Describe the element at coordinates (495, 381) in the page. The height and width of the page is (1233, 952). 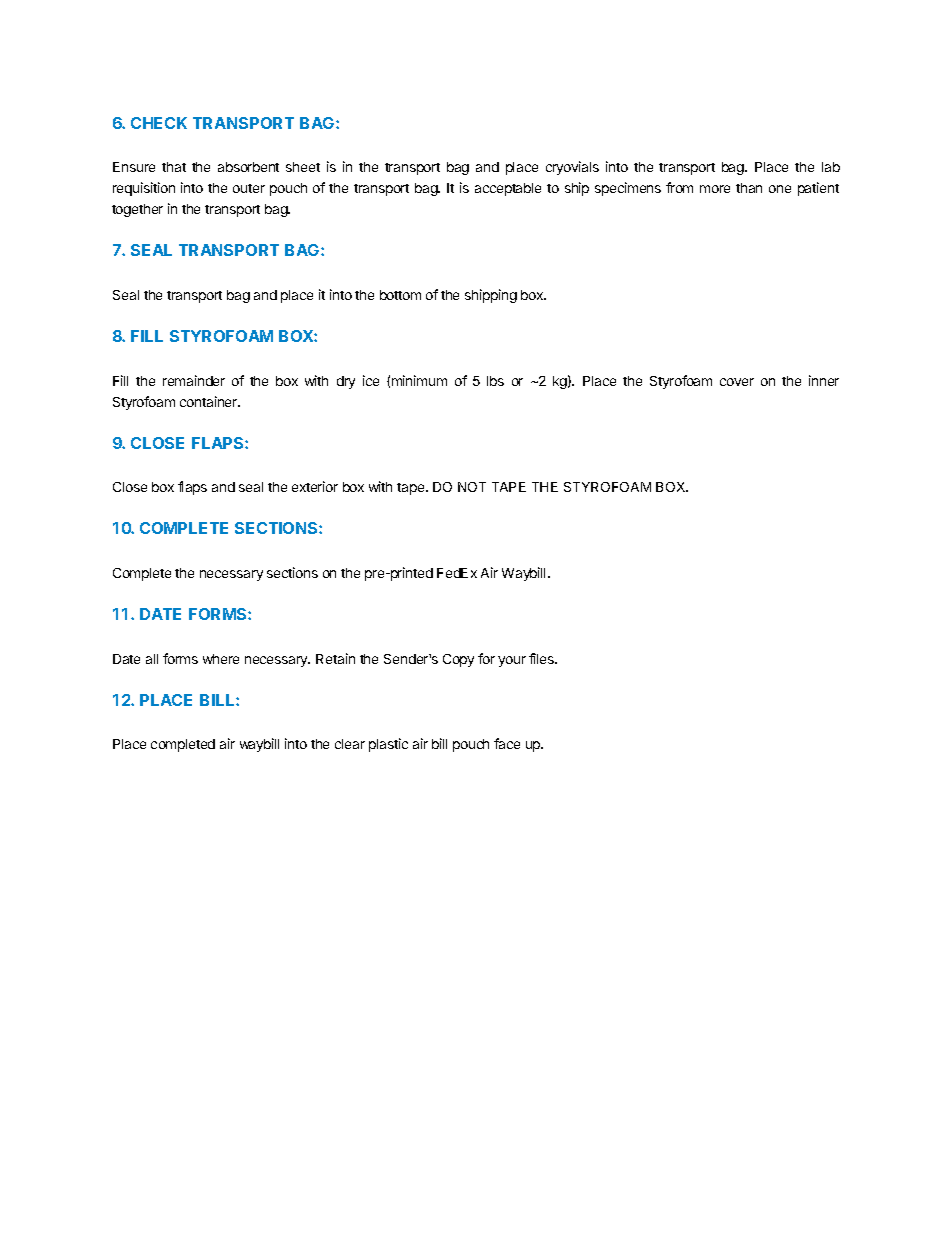
I see `lbs` at that location.
